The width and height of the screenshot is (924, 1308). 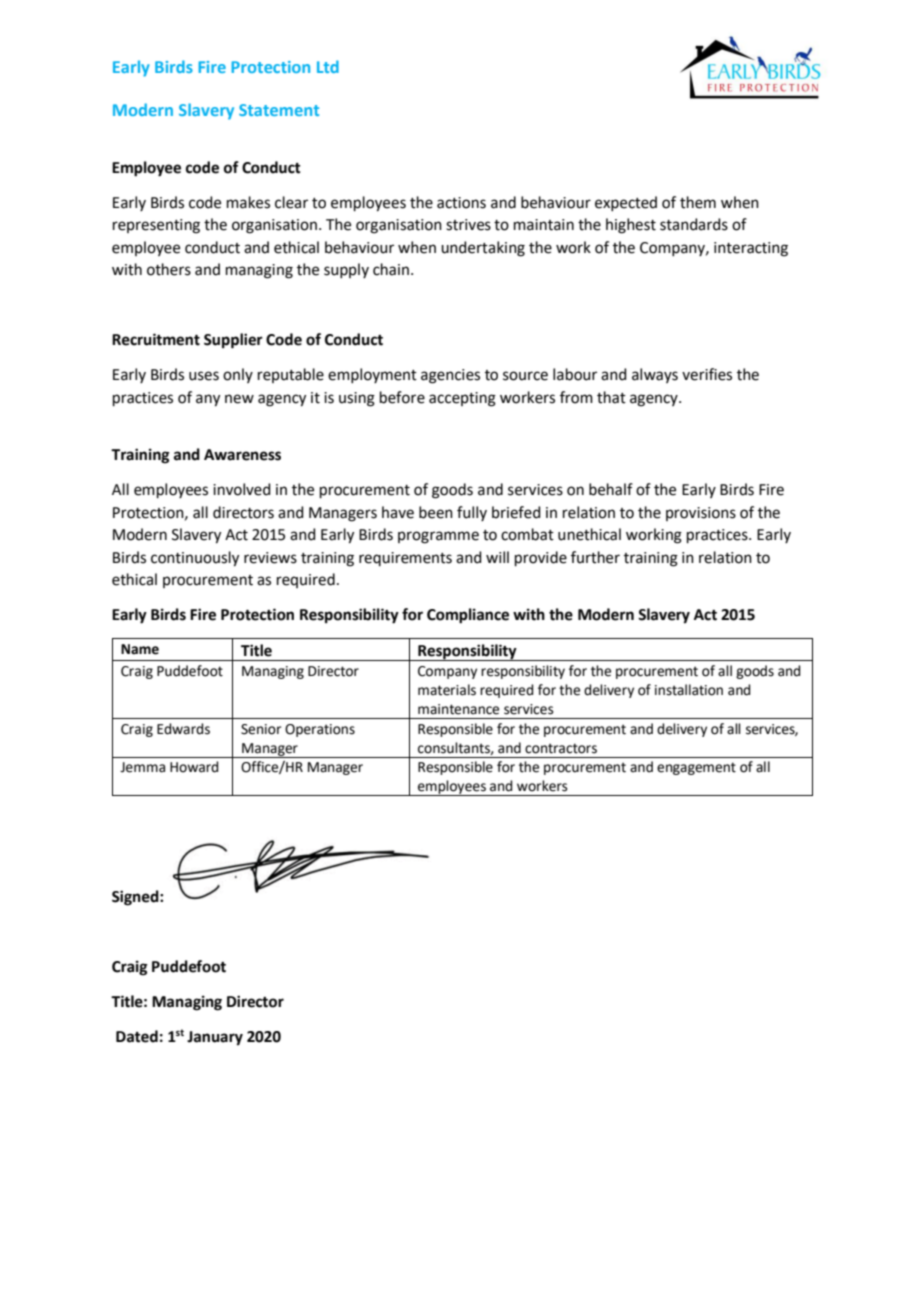 What do you see at coordinates (233, 341) in the screenshot?
I see `Supplier` at bounding box center [233, 341].
